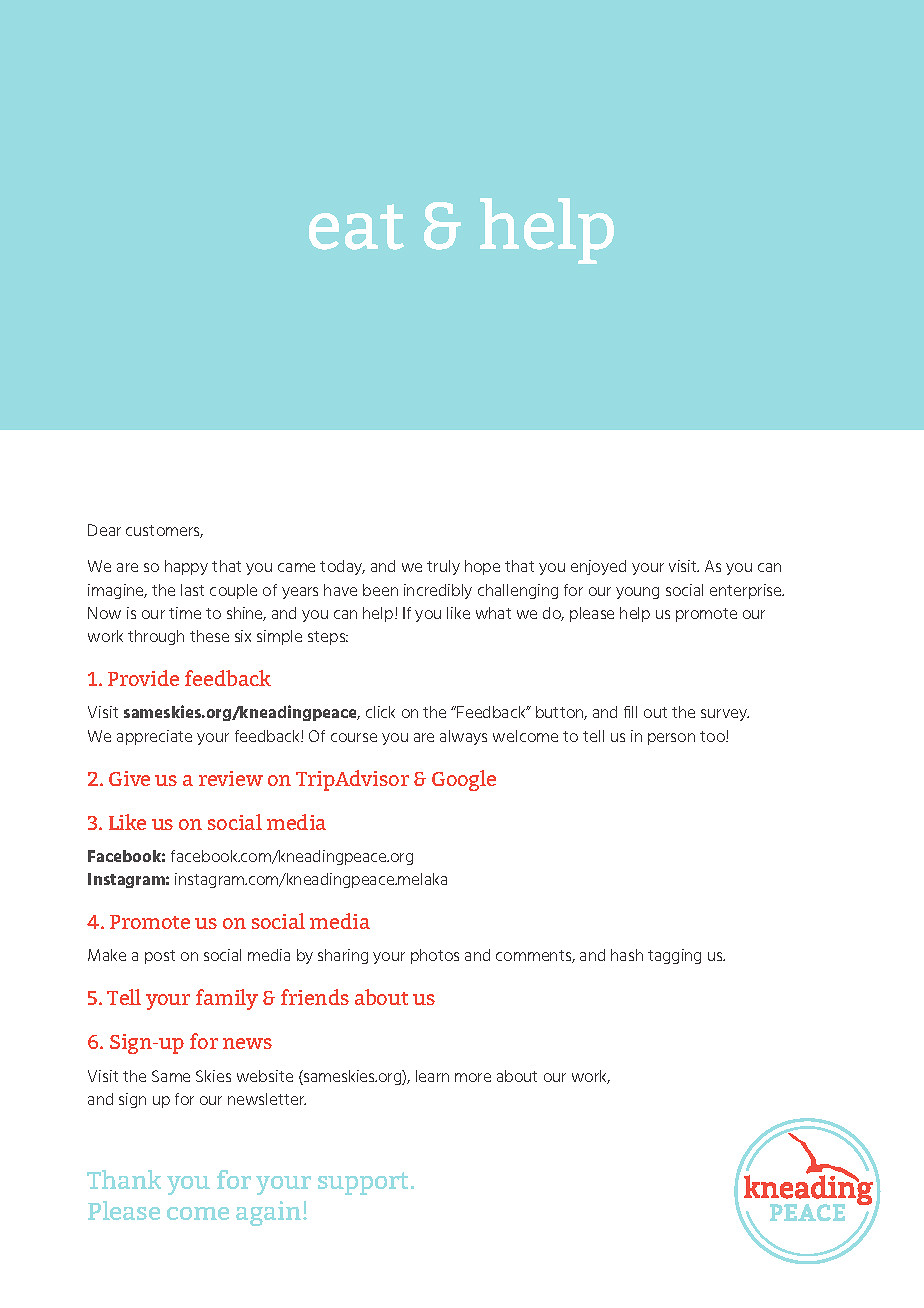  Describe the element at coordinates (671, 739) in the screenshot. I see `person` at that location.
